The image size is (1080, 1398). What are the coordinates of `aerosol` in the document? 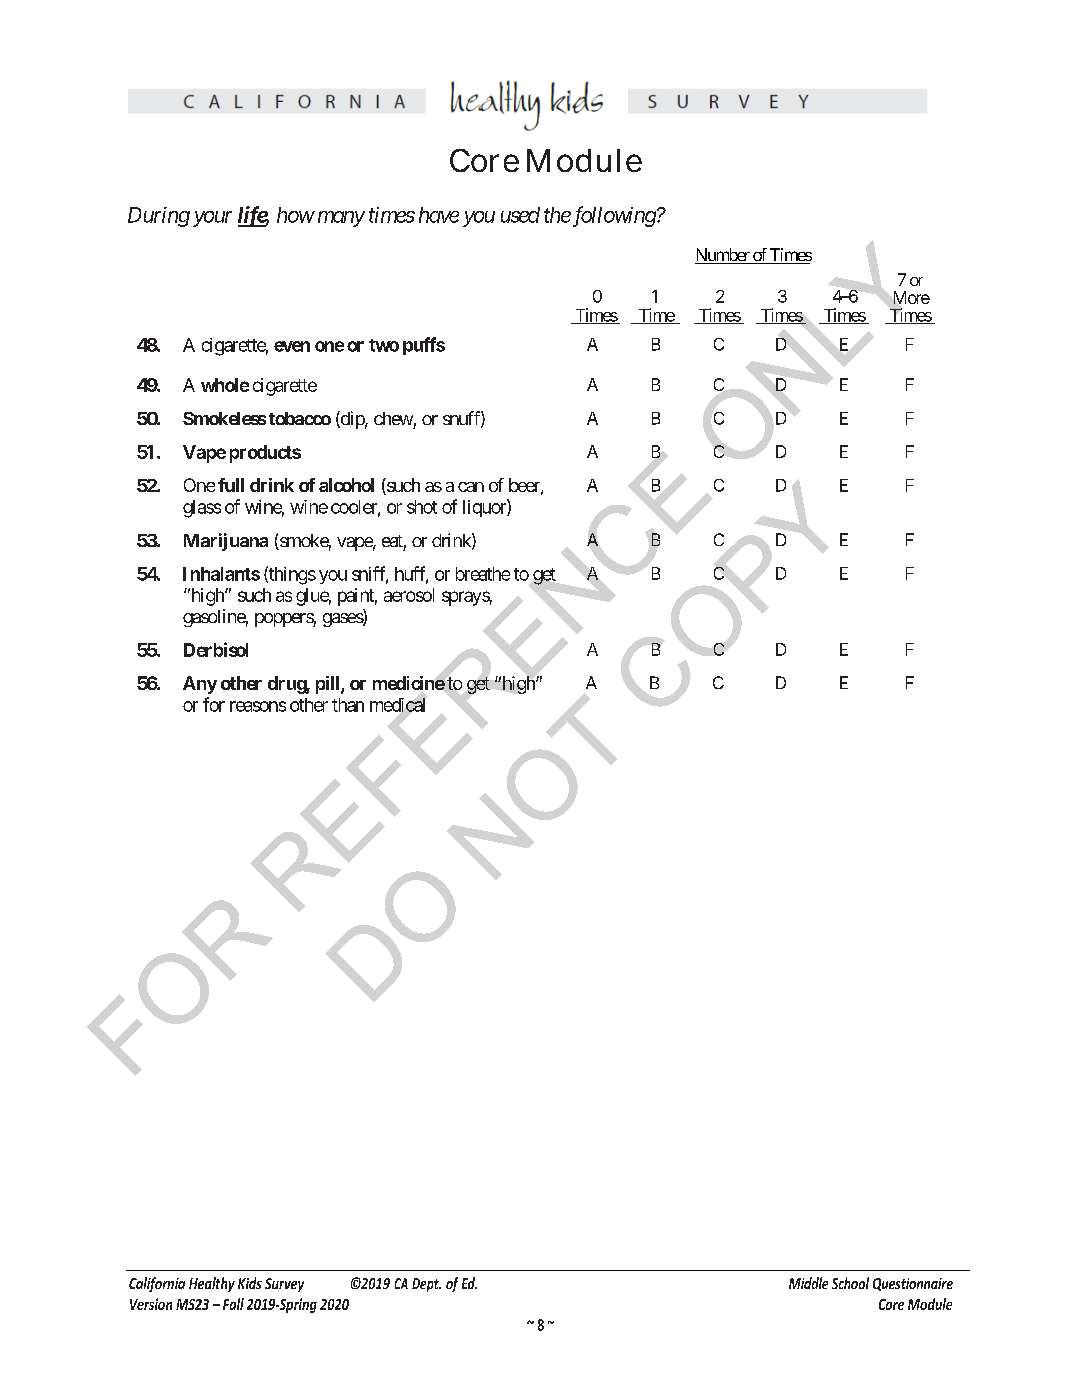 It's located at (409, 595).
